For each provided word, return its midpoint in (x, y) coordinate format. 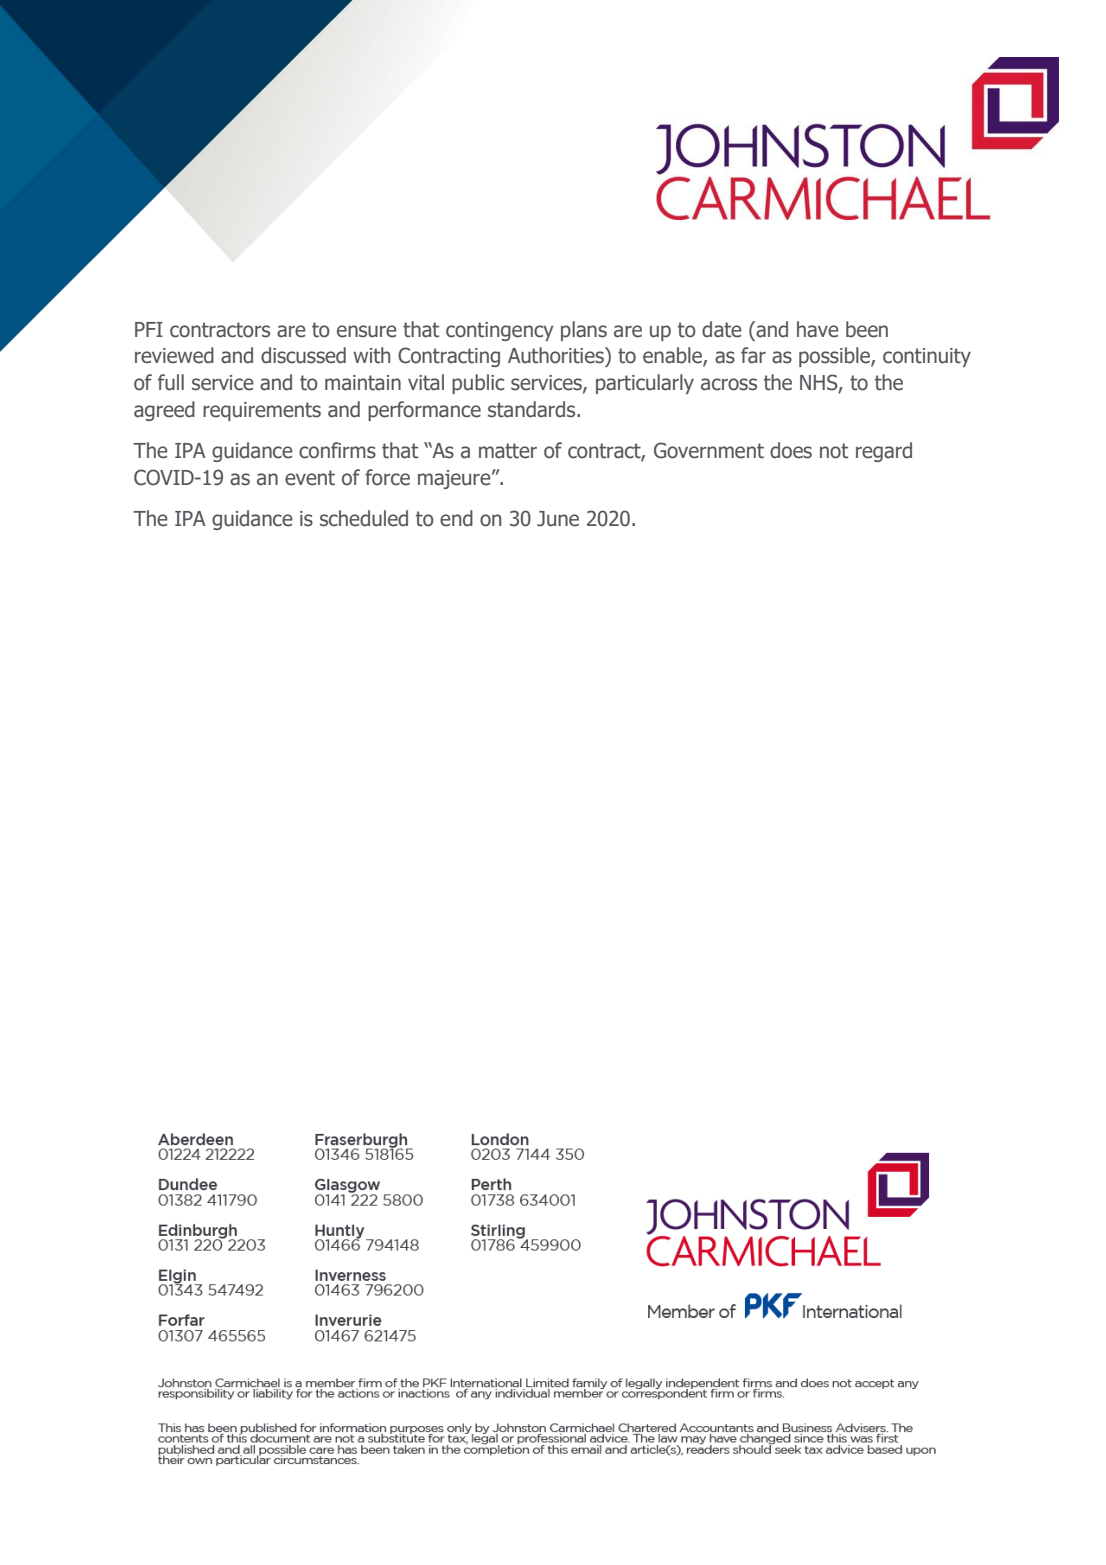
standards (533, 409)
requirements (262, 411)
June (558, 519)
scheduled (364, 518)
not (834, 451)
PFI (149, 329)
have (818, 329)
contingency (500, 331)
